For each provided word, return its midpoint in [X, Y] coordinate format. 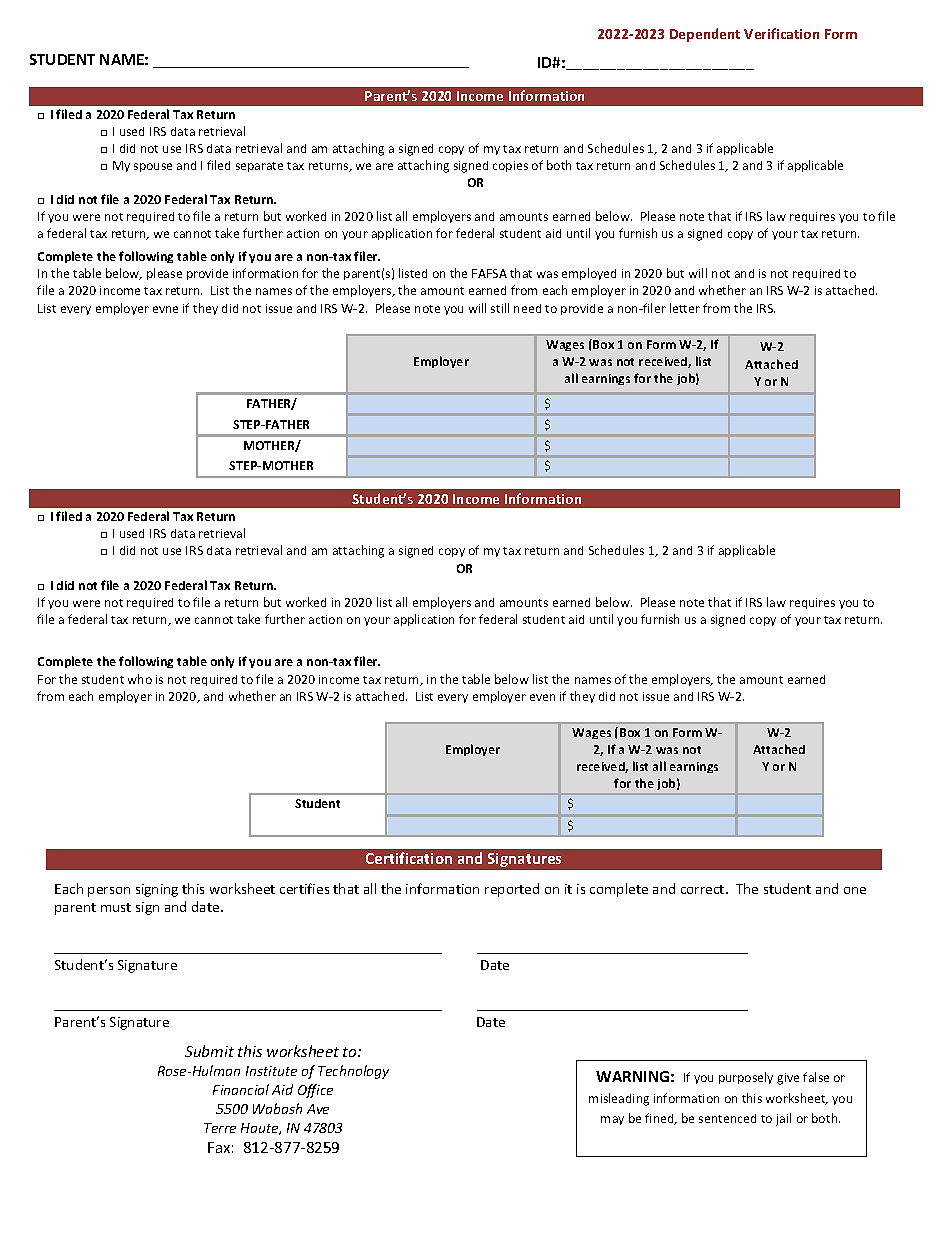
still [500, 308]
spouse [153, 167]
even [542, 697]
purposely [746, 1078]
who [140, 679]
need [527, 308]
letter [685, 308]
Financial [241, 1089]
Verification [781, 33]
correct [704, 889]
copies [510, 166]
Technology [353, 1072]
